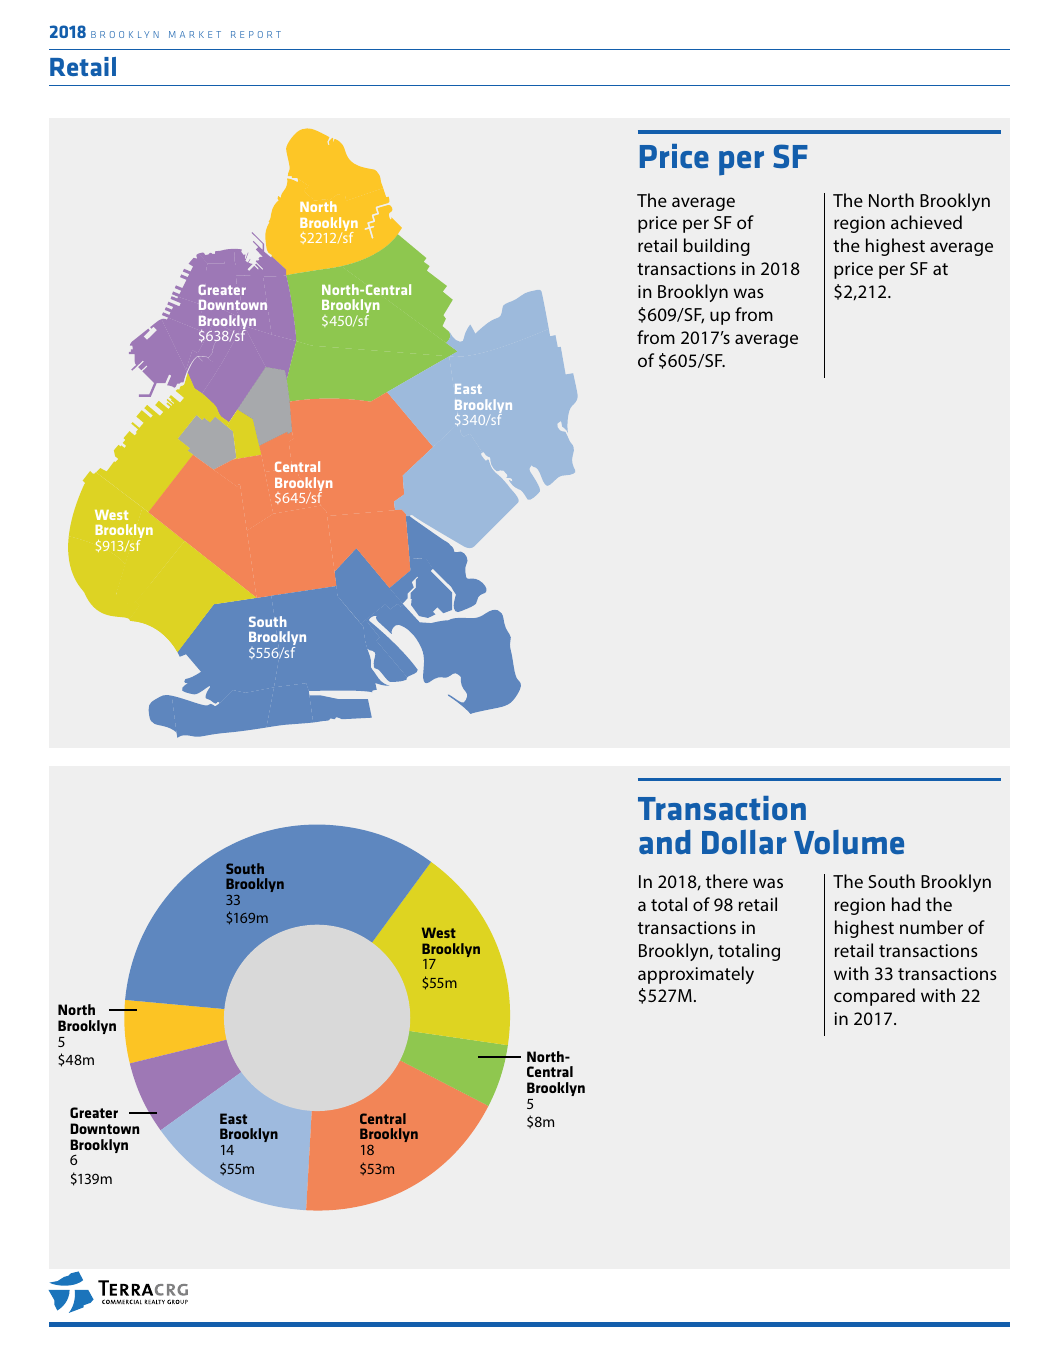  Describe the element at coordinates (926, 222) in the page. I see `achieved` at that location.
